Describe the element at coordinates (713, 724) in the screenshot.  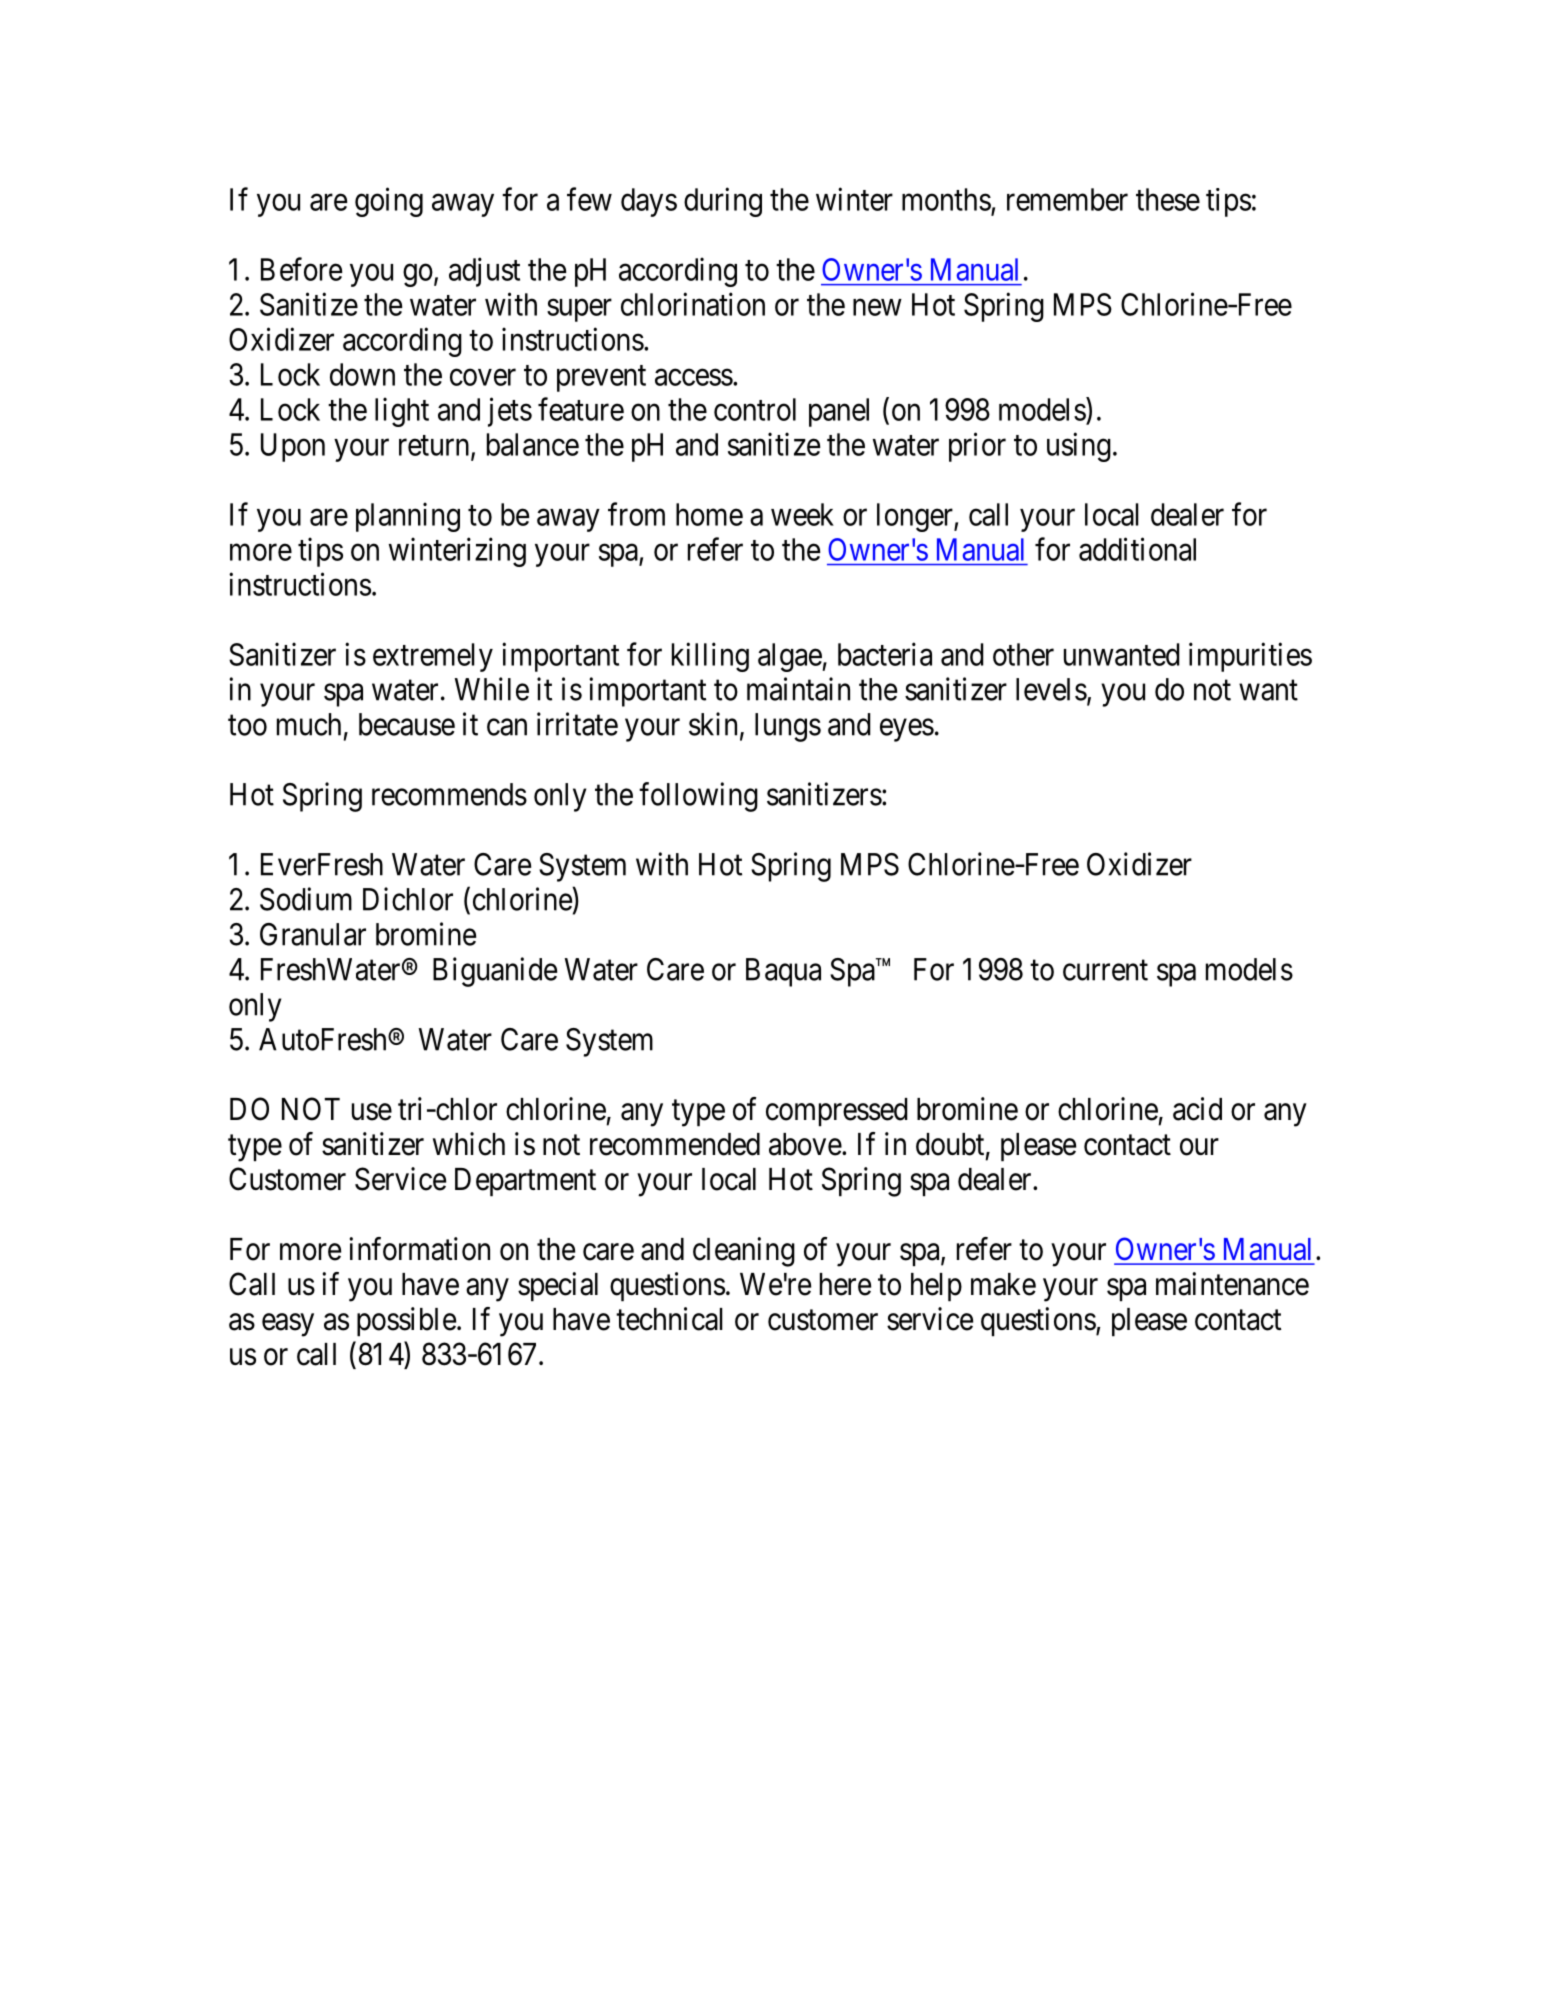
I see `skin` at that location.
